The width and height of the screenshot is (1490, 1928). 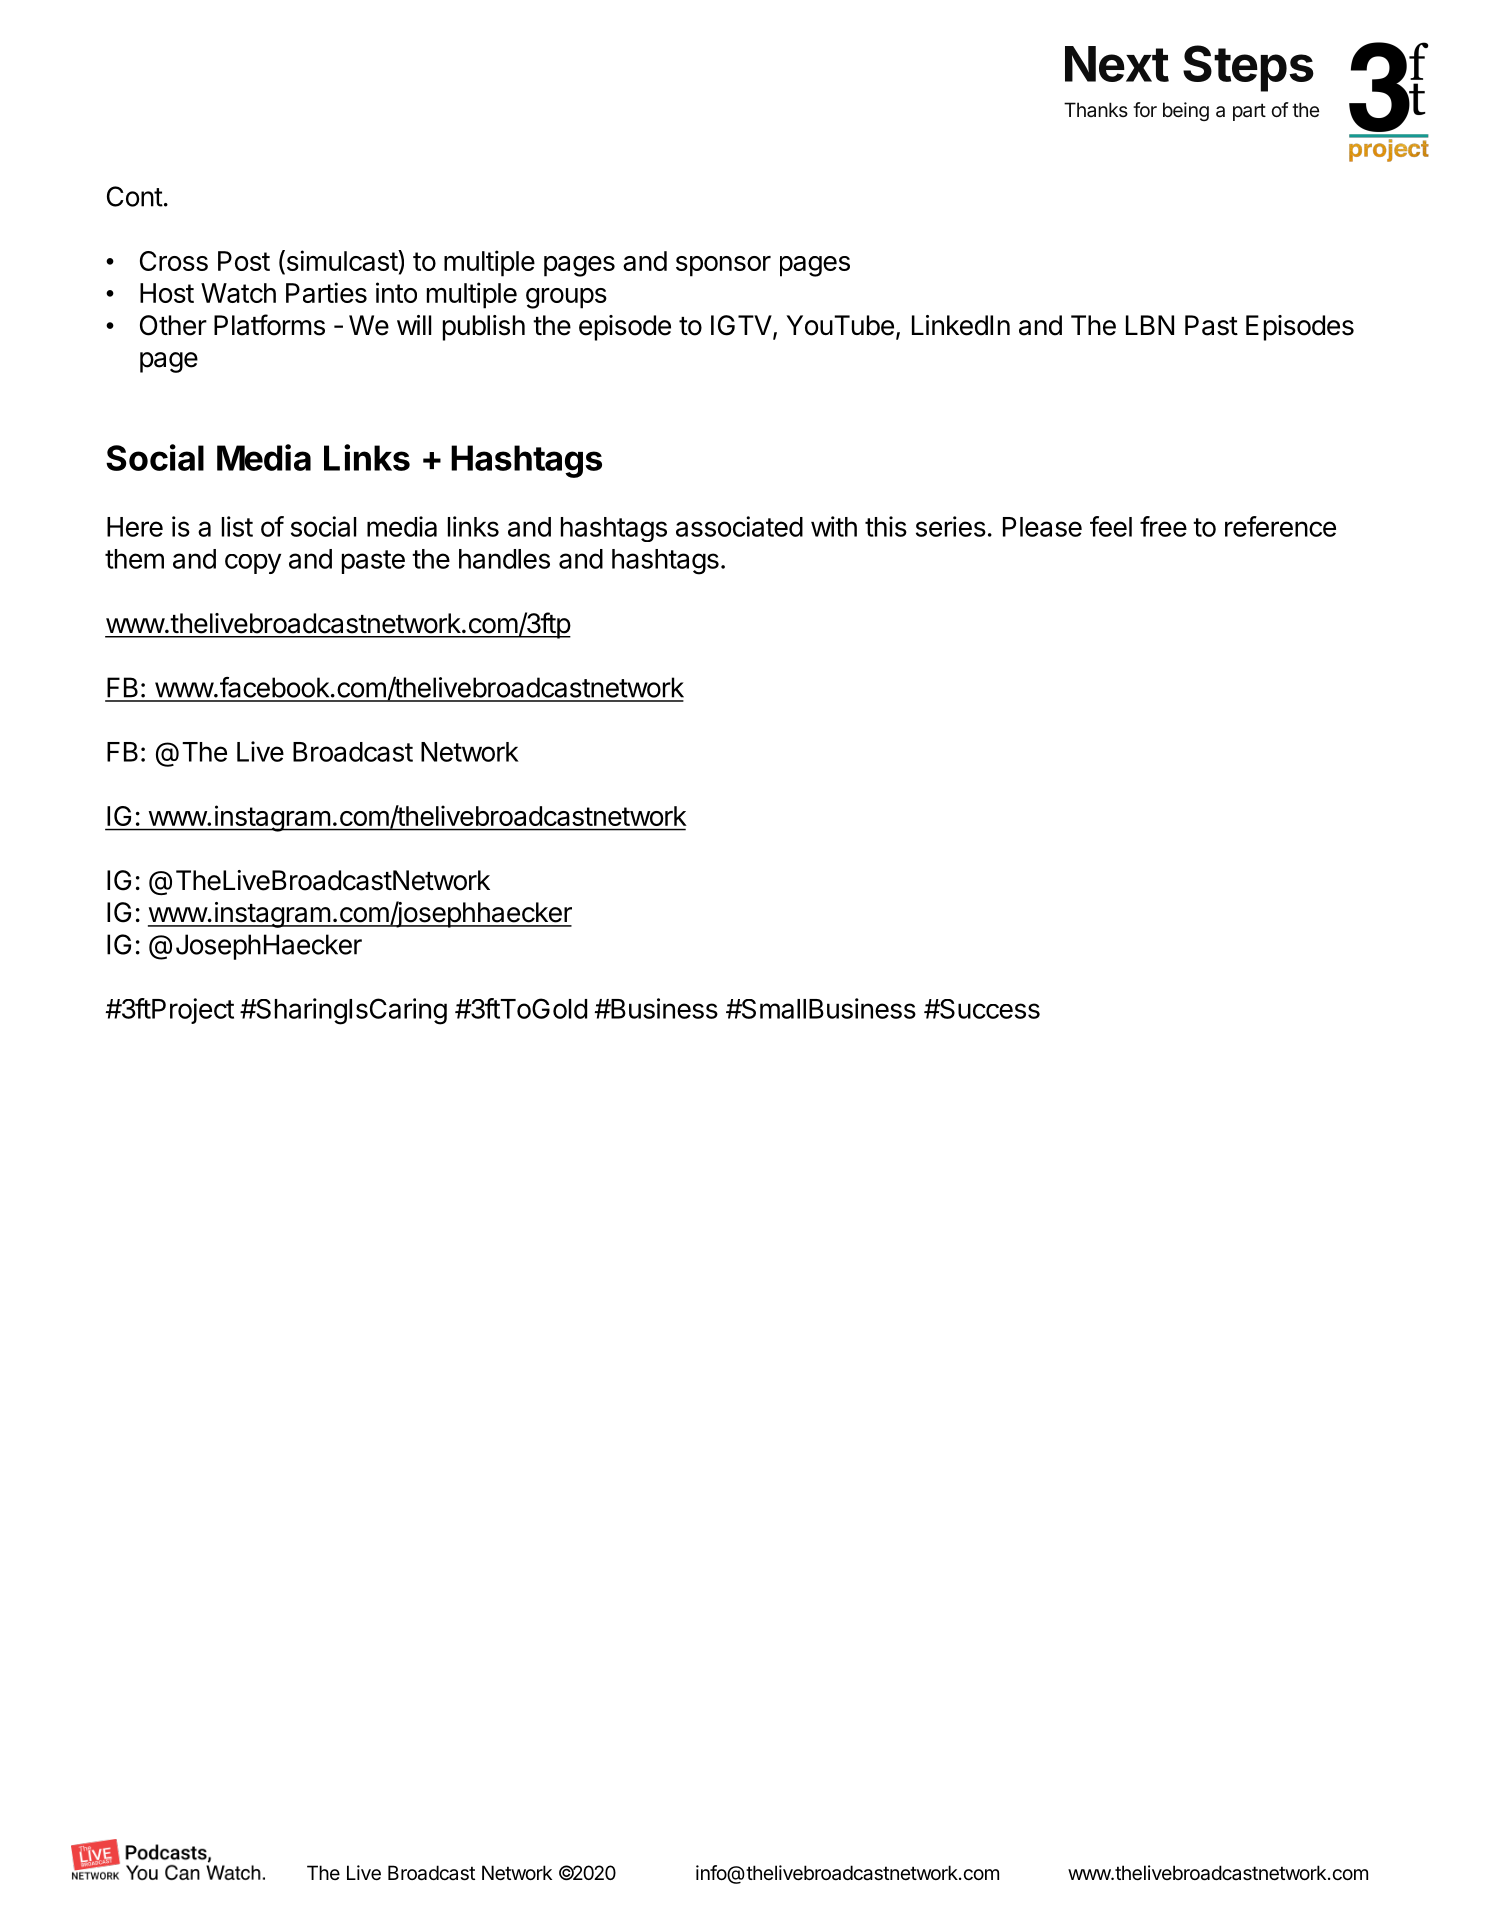 What do you see at coordinates (253, 564) in the screenshot?
I see `copy` at bounding box center [253, 564].
